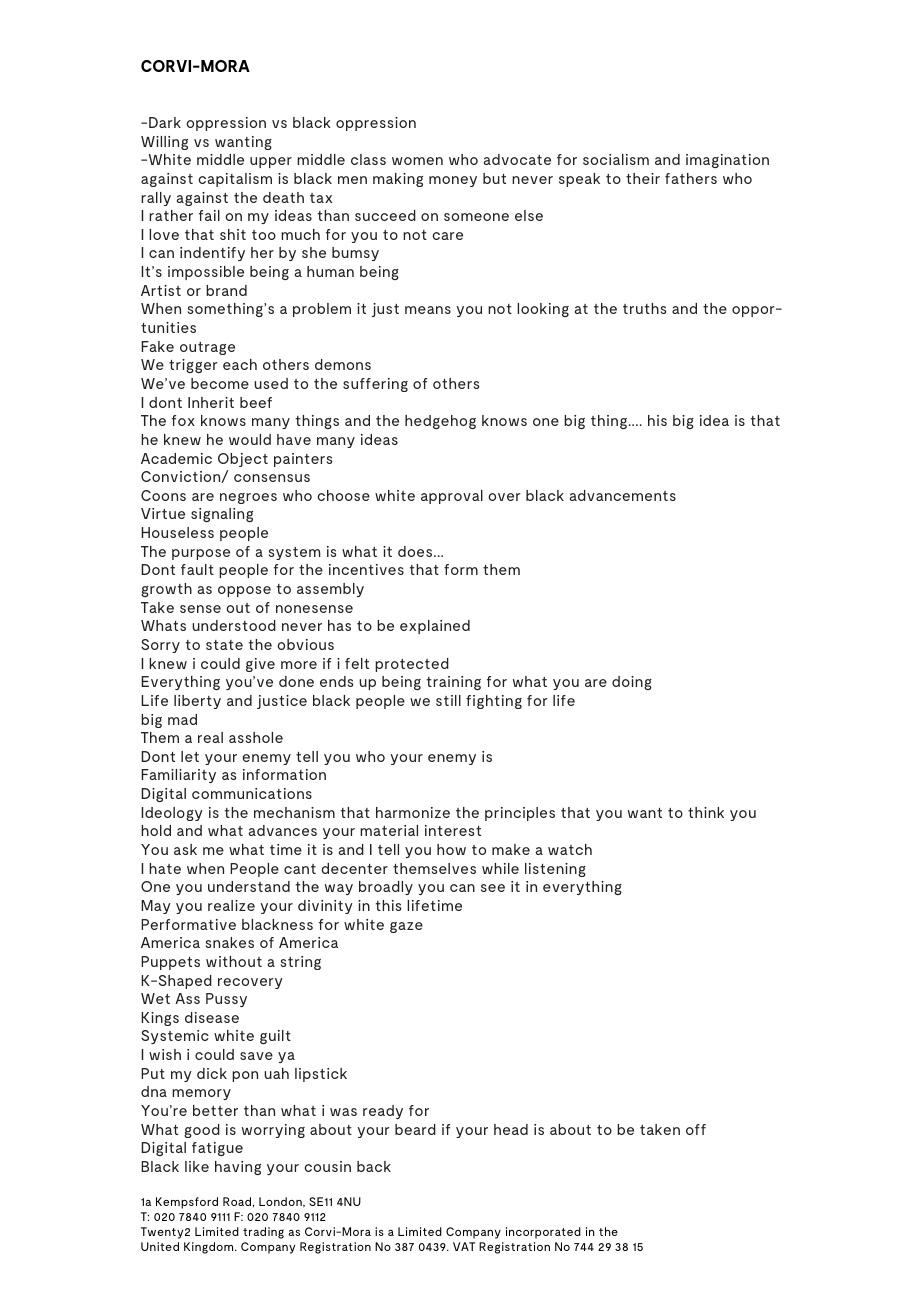 Image resolution: width=924 pixels, height=1308 pixels. What do you see at coordinates (249, 886) in the document?
I see `understand` at bounding box center [249, 886].
